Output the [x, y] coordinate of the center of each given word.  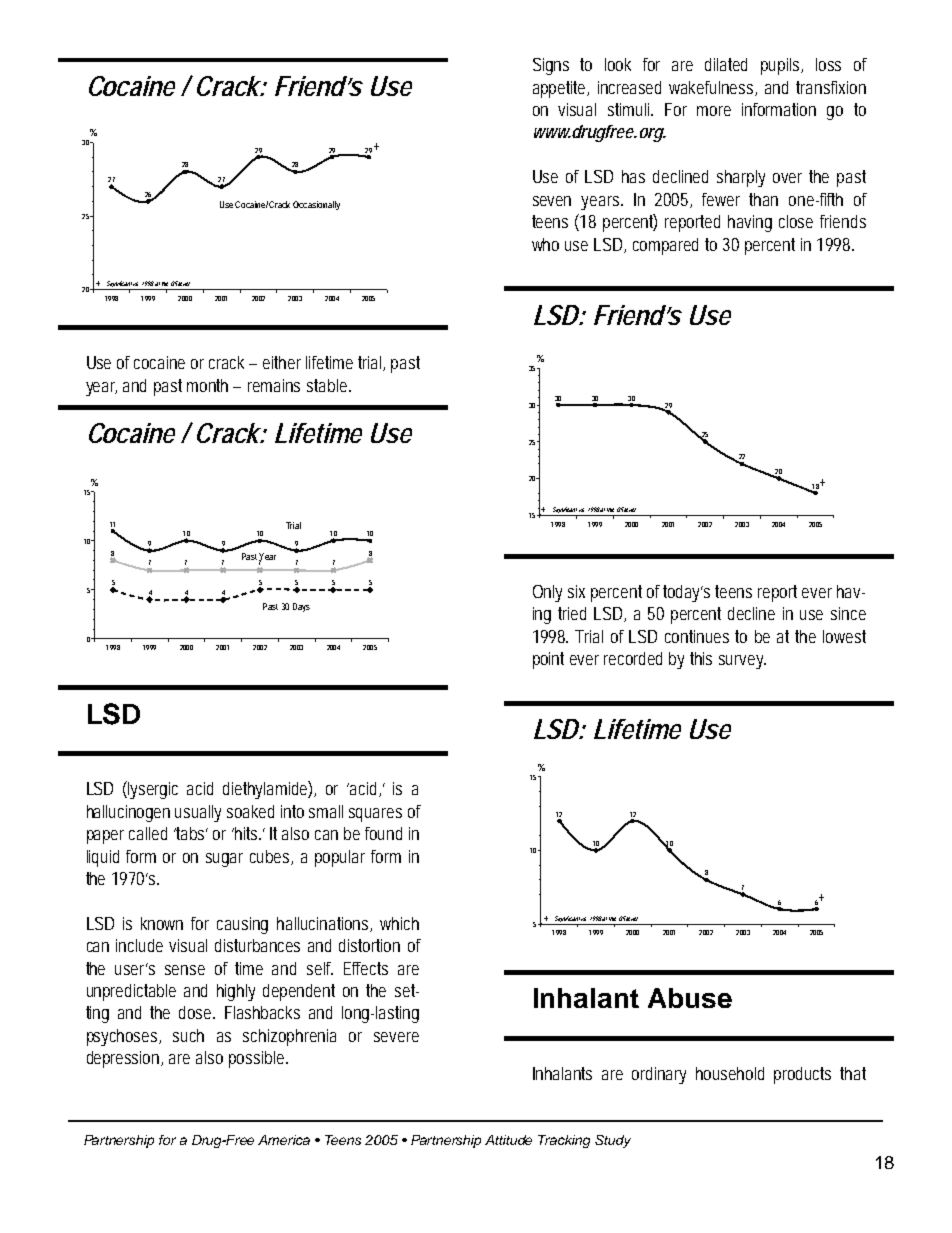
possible [258, 1059]
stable [329, 385]
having [750, 223]
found [383, 833]
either [282, 362]
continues [697, 636]
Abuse [690, 998]
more [714, 111]
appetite [561, 89]
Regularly [310, 204]
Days [301, 607]
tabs [191, 833]
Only [547, 593]
